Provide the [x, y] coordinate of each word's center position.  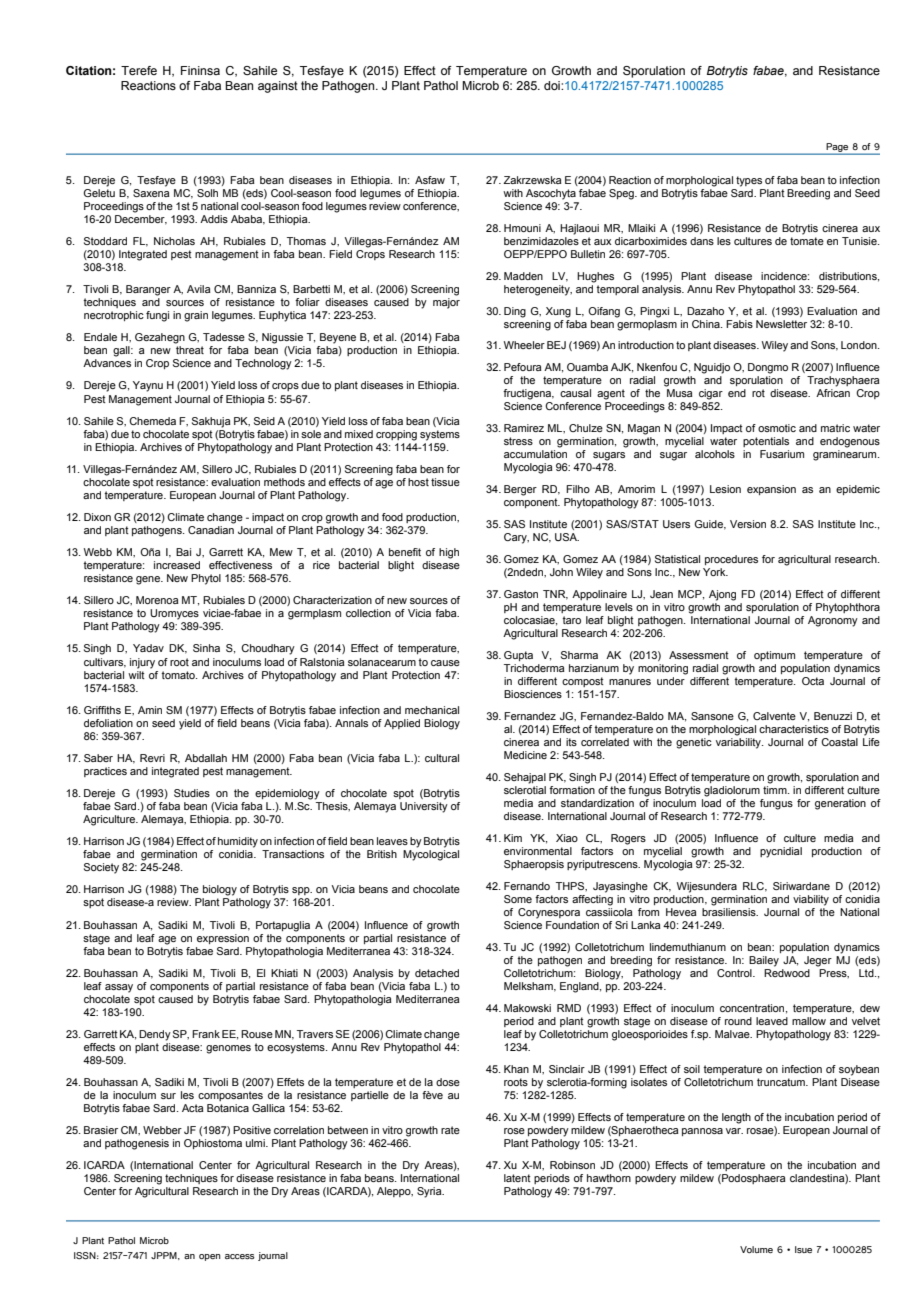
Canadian [211, 530]
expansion [771, 490]
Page [837, 148]
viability [811, 900]
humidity [238, 842]
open [210, 1257]
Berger [520, 490]
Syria [430, 1192]
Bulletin [588, 254]
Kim [513, 838]
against [278, 87]
